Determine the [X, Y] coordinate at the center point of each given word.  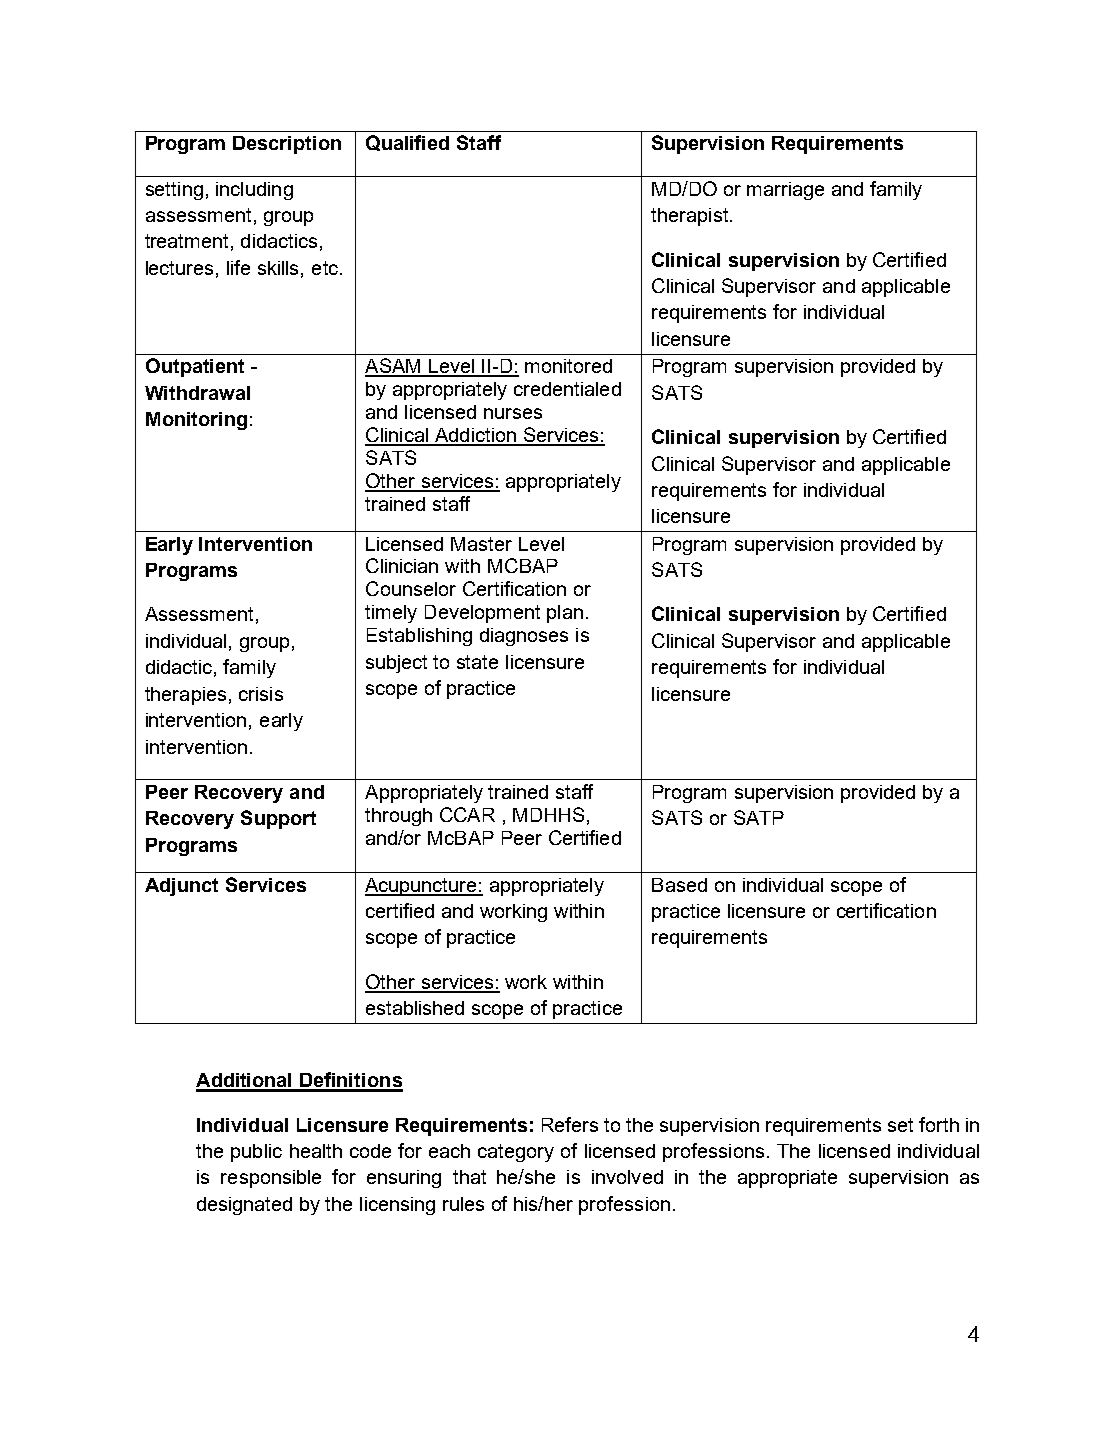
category [516, 1153]
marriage [785, 191]
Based [679, 885]
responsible [271, 1179]
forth [939, 1124]
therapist [689, 217]
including [254, 191]
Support [278, 819]
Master [481, 544]
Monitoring [196, 421]
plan [565, 614]
